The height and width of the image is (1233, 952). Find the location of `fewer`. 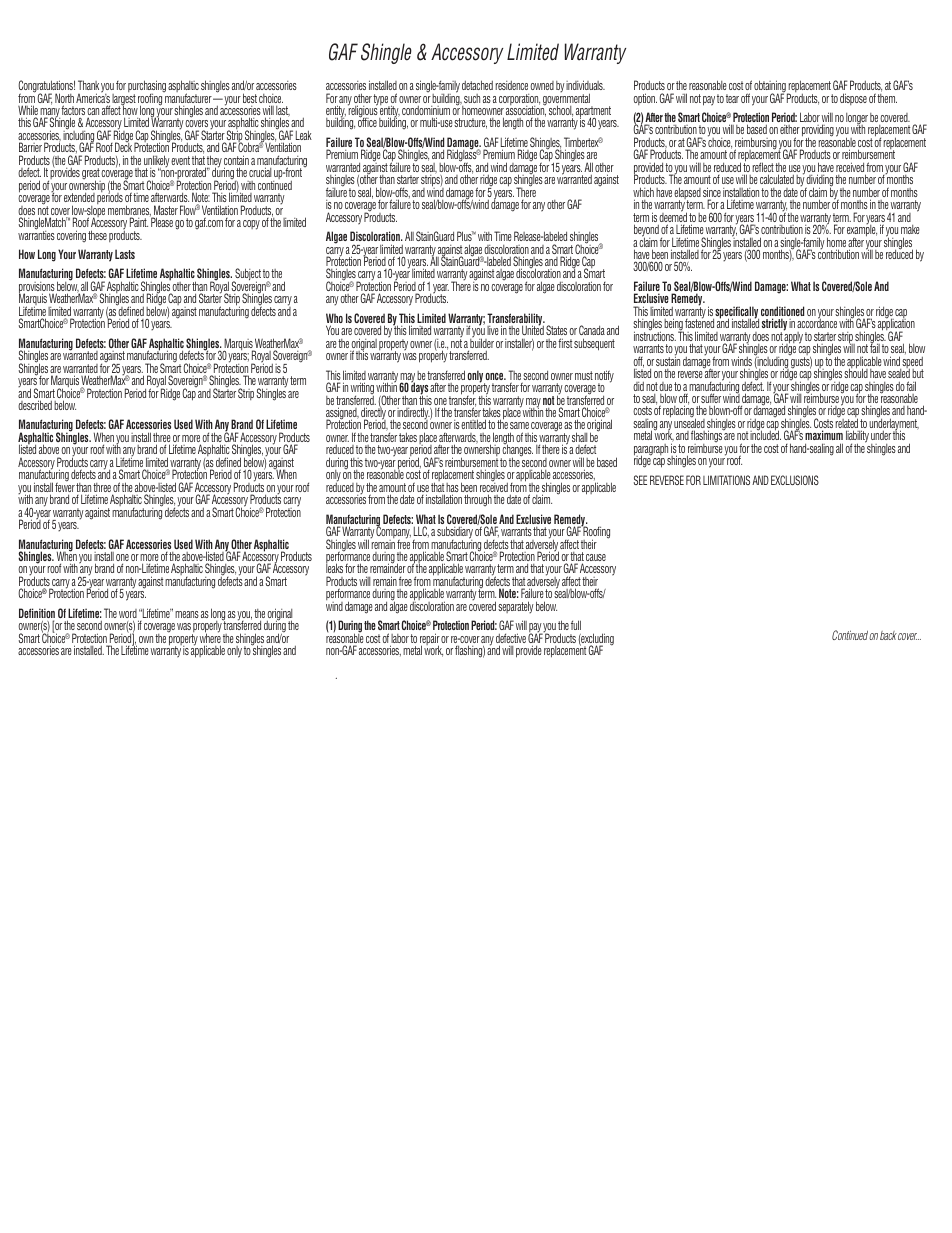

fewer is located at coordinates (65, 487).
